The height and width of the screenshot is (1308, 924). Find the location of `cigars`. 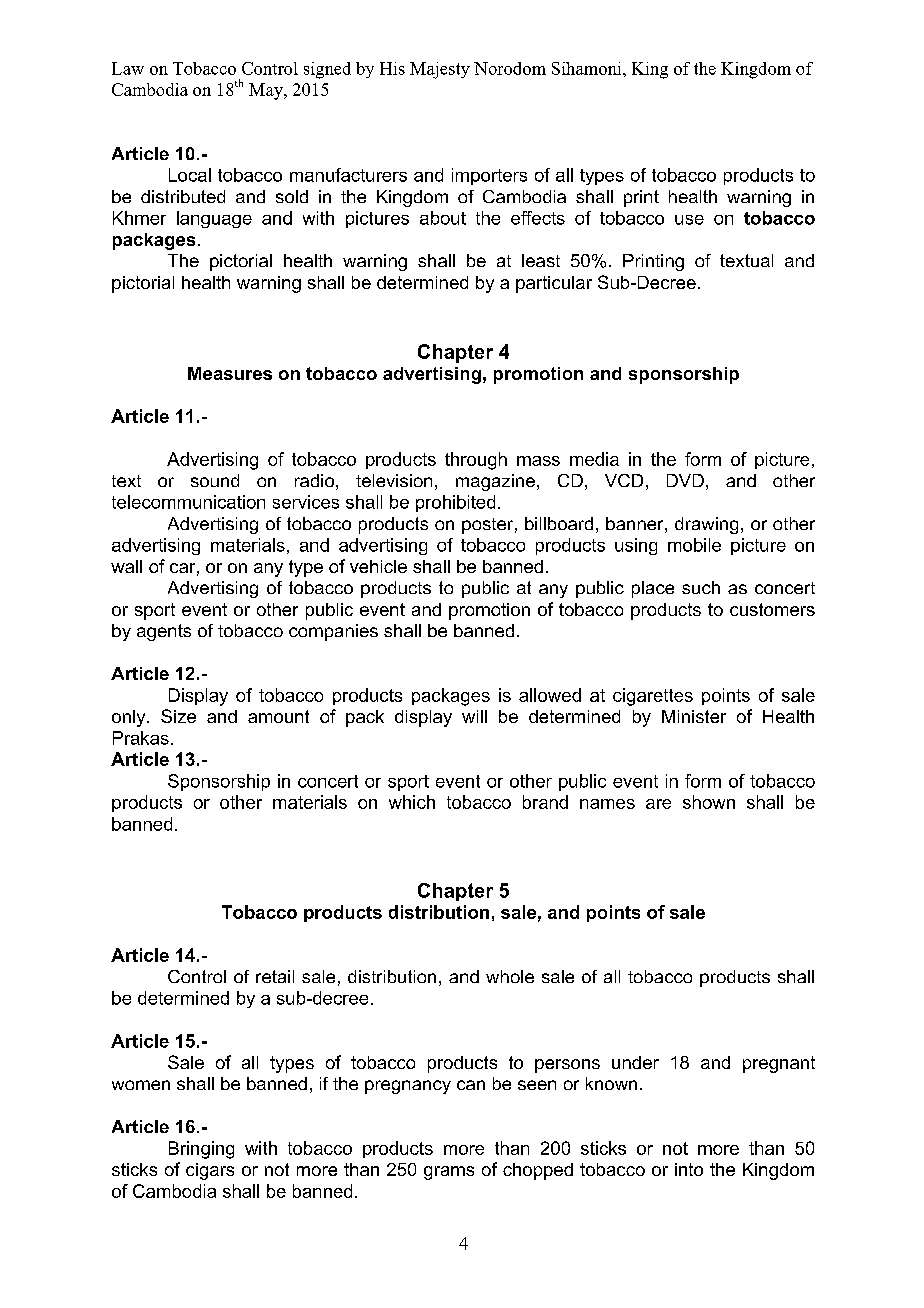

cigars is located at coordinates (210, 1171).
